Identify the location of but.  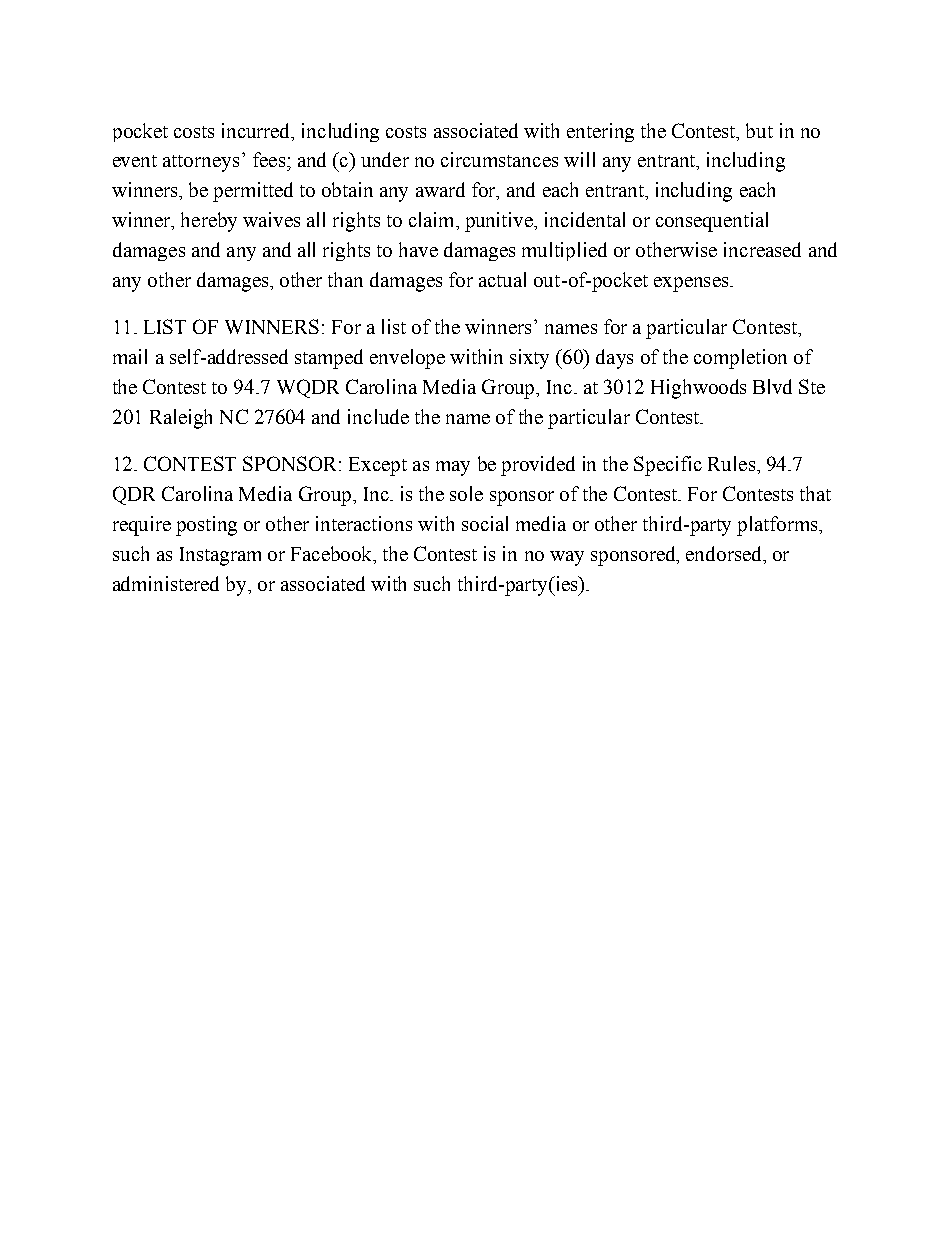
(759, 130).
